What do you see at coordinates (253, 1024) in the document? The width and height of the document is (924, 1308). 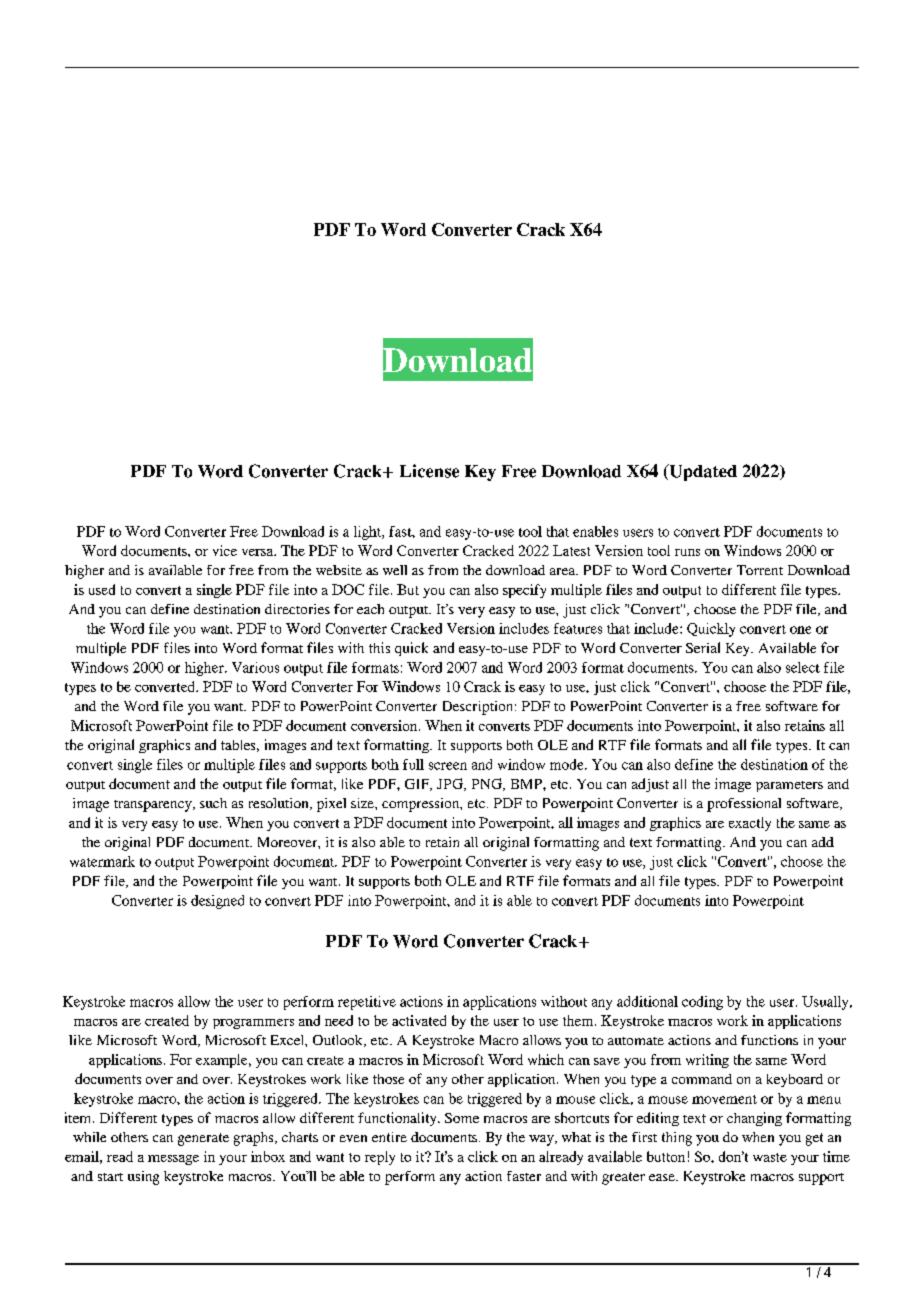 I see `programmers` at bounding box center [253, 1024].
